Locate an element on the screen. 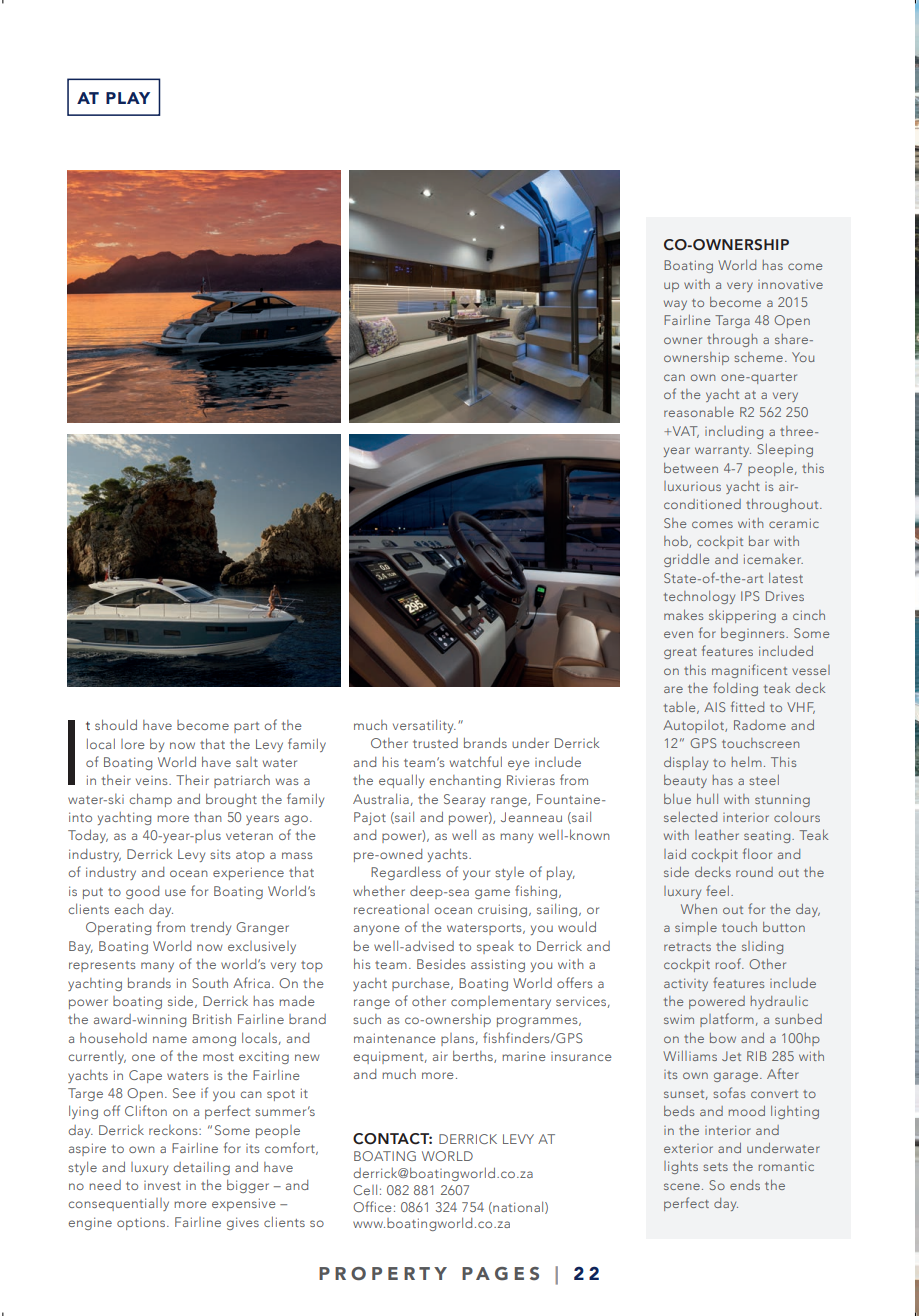 The image size is (919, 1316). should is located at coordinates (116, 724).
